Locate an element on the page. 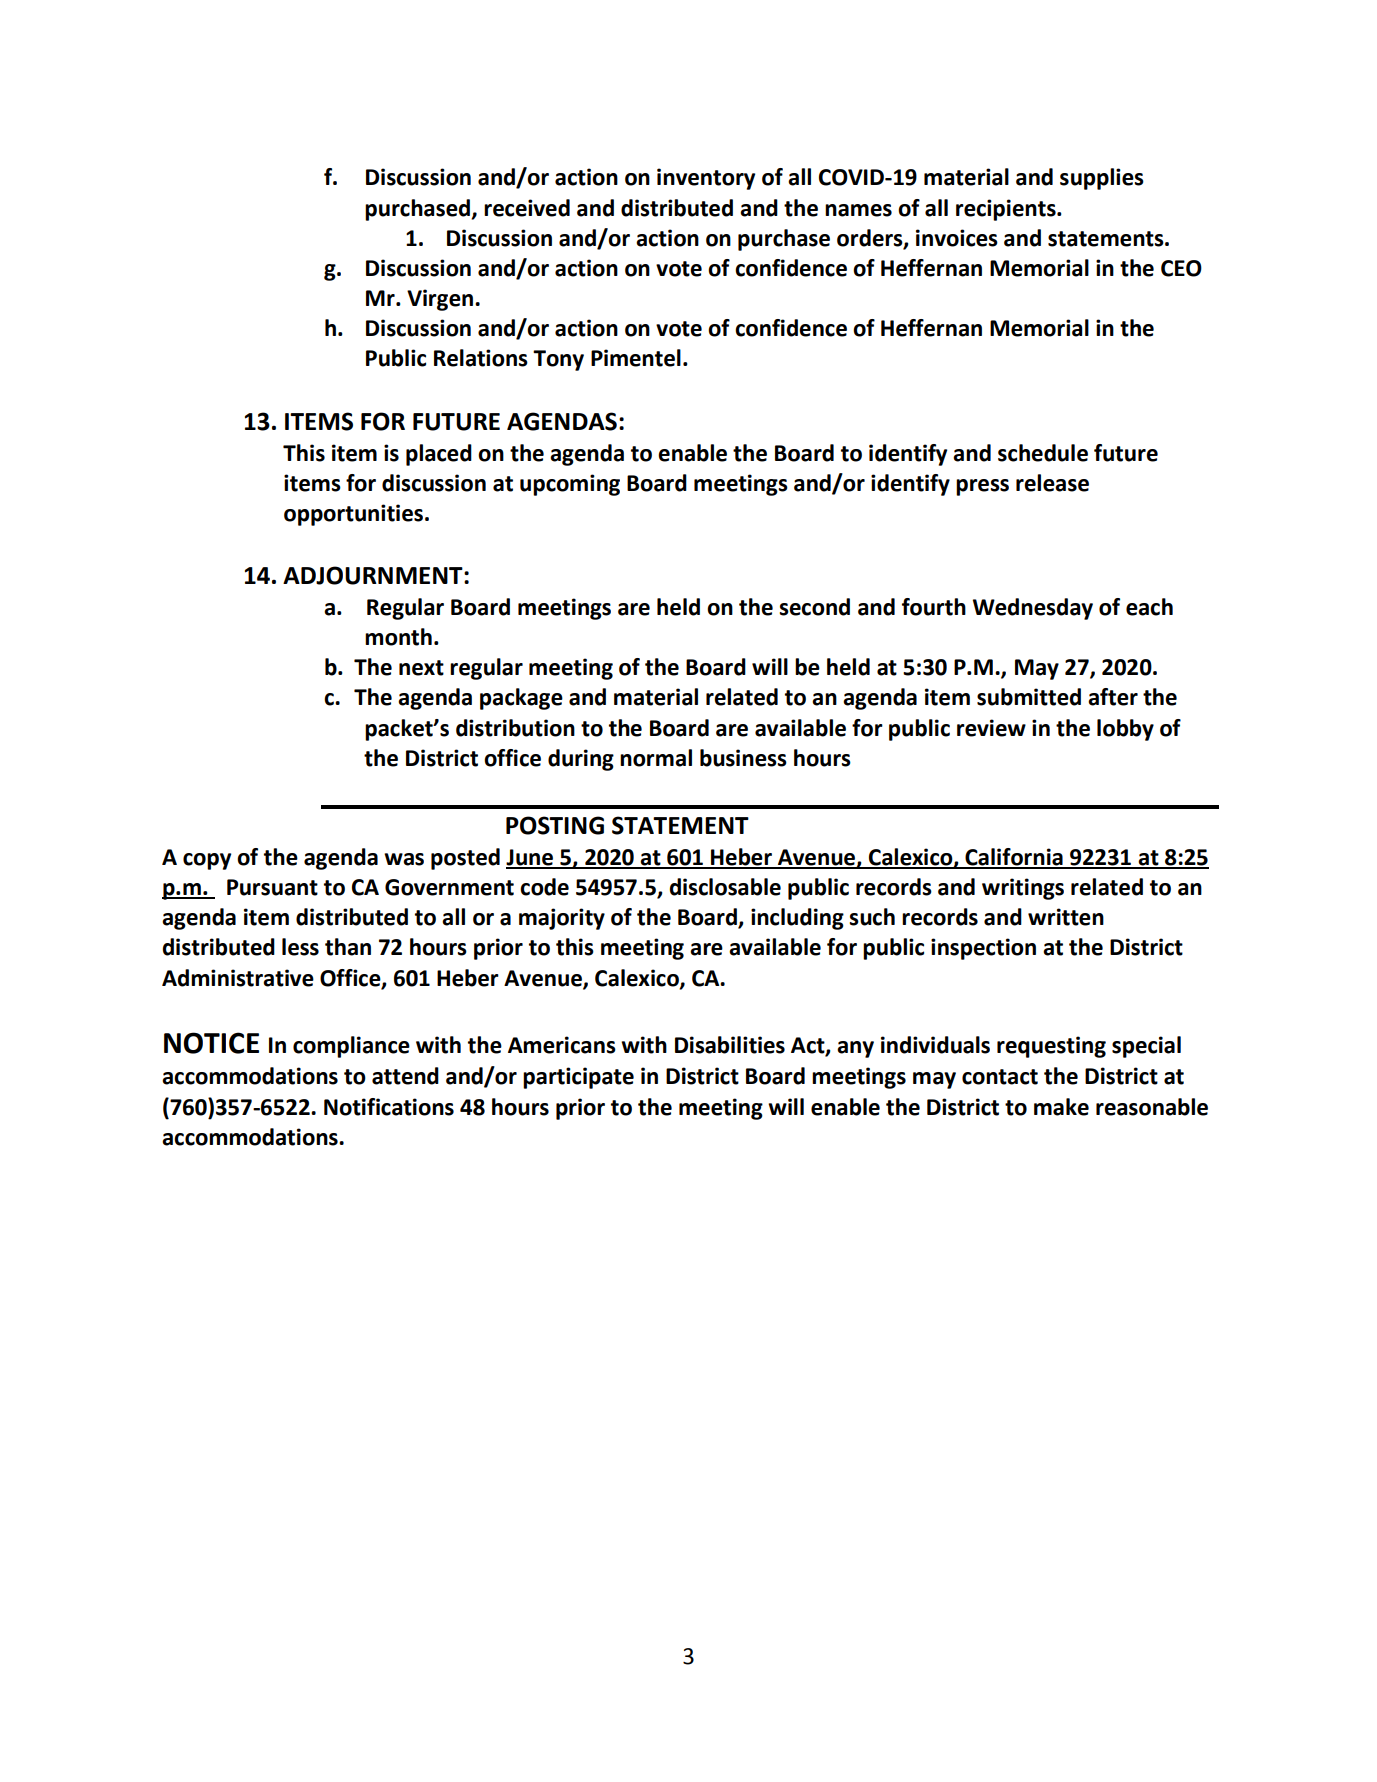 The width and height of the image is (1377, 1782). inventory is located at coordinates (706, 179).
